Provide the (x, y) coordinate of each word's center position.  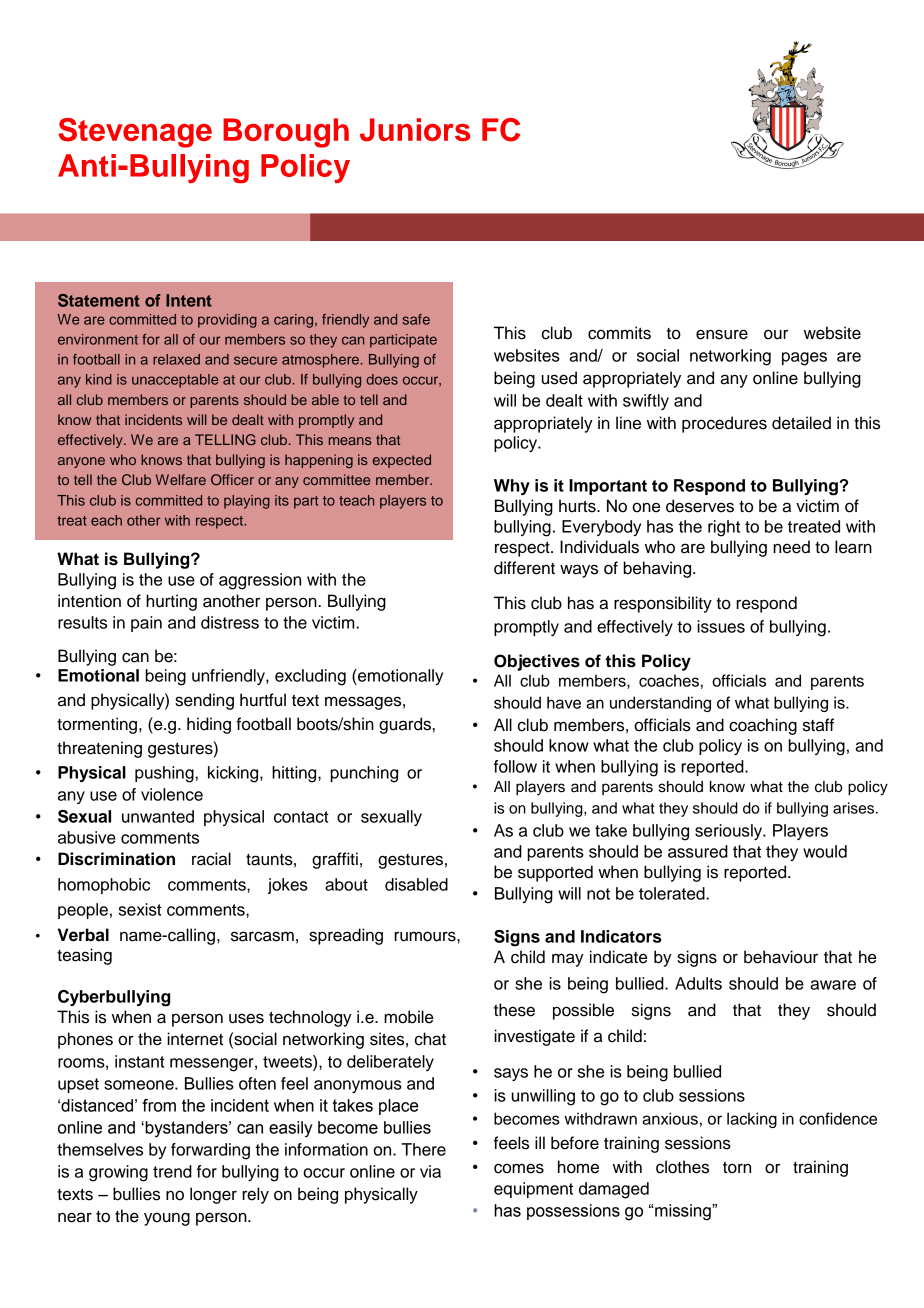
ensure (722, 334)
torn (737, 1168)
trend (172, 1171)
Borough (286, 133)
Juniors (415, 130)
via (430, 1171)
